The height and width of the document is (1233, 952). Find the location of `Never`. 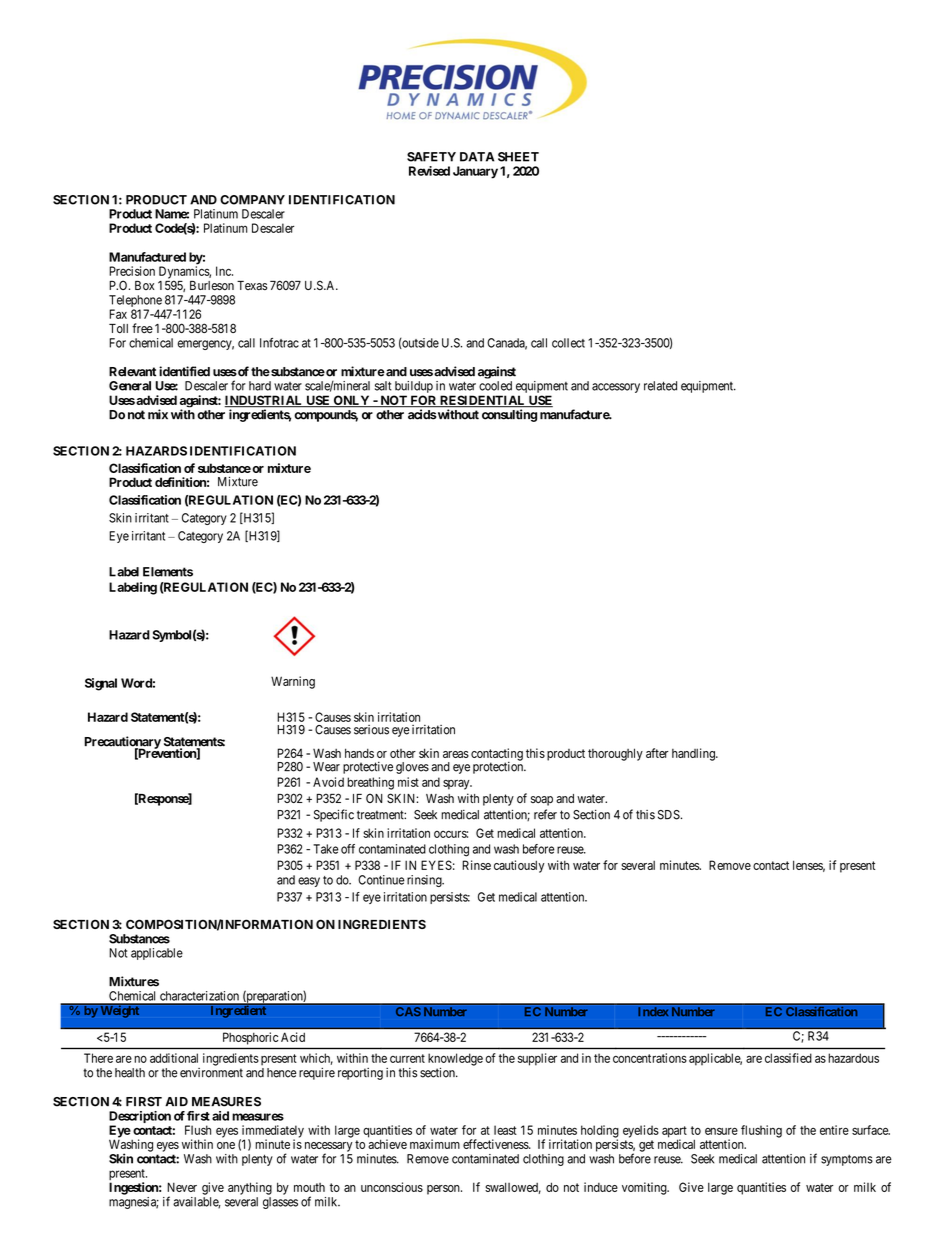

Never is located at coordinates (182, 1187).
